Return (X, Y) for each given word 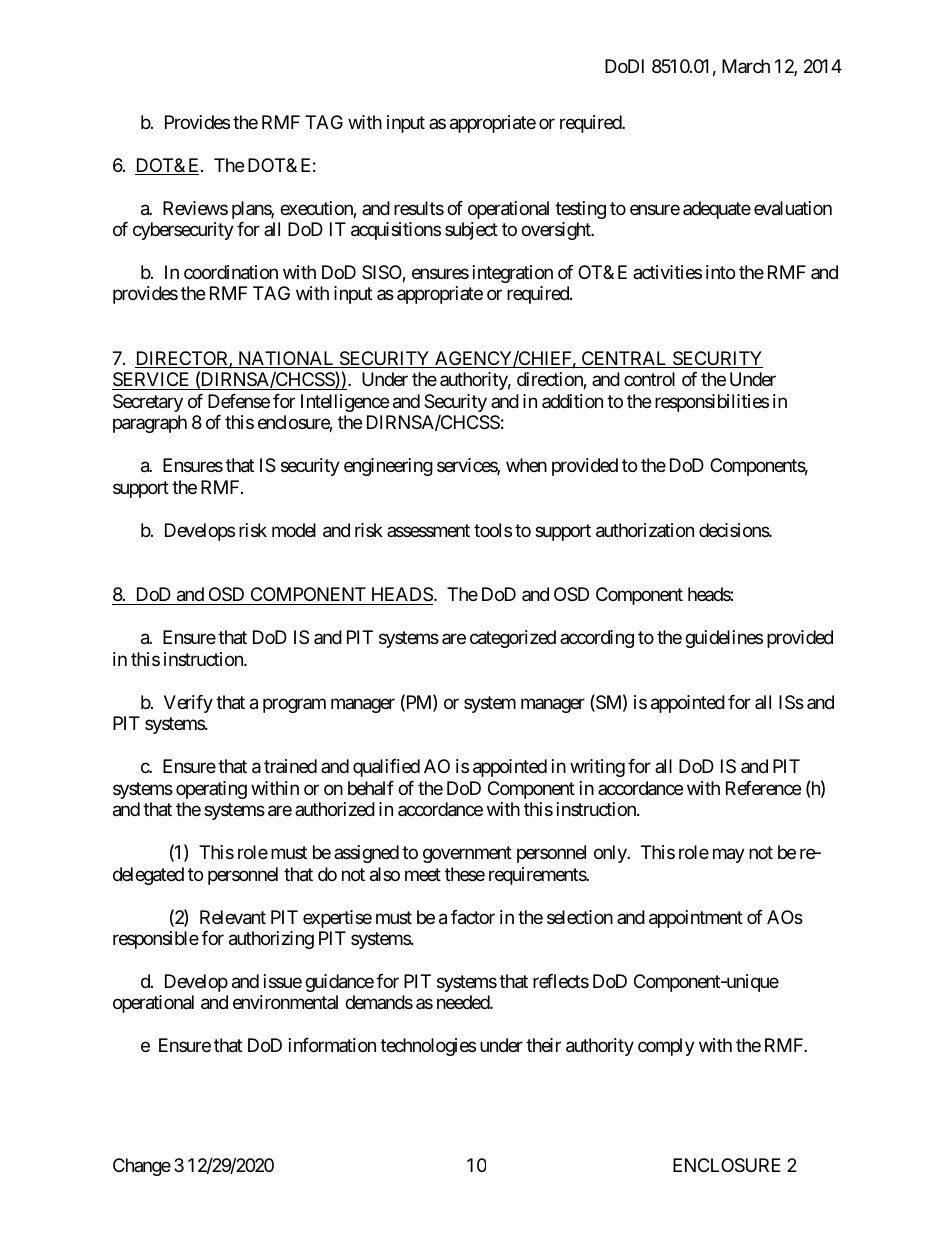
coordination (231, 272)
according (597, 639)
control (649, 379)
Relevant (233, 917)
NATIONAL (286, 359)
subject (471, 231)
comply (666, 1047)
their (543, 1045)
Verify (188, 704)
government (467, 854)
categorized (513, 639)
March (746, 66)
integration (513, 274)
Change (142, 1167)
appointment (696, 919)
